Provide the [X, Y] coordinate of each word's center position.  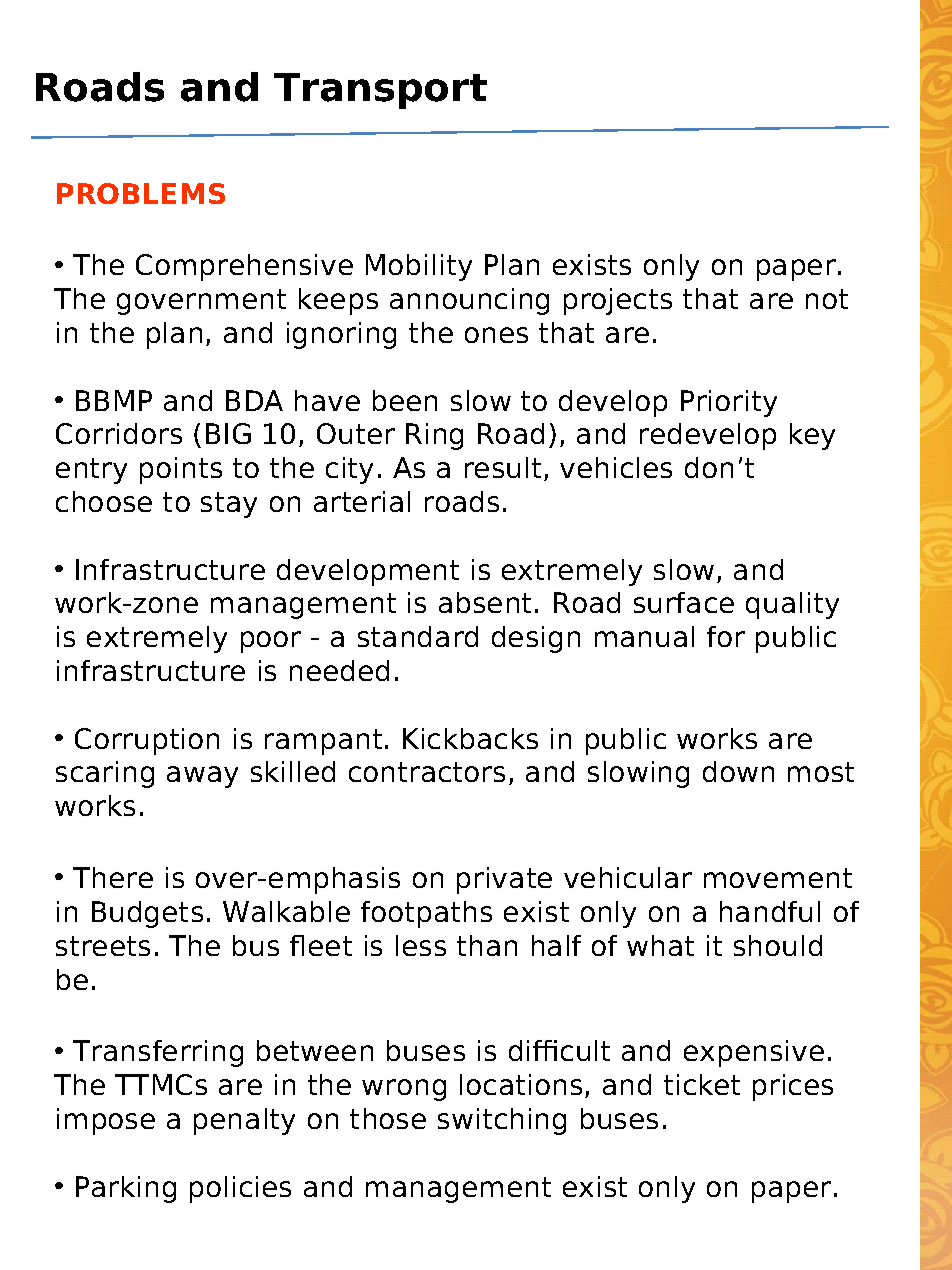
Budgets [147, 914]
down [738, 771]
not [827, 299]
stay [229, 505]
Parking [126, 1189]
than [487, 945]
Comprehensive [244, 267]
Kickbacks [470, 738]
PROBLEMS [141, 193]
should [778, 945]
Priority [729, 403]
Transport [380, 91]
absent [485, 602]
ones [496, 335]
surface [684, 602]
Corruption [147, 741]
